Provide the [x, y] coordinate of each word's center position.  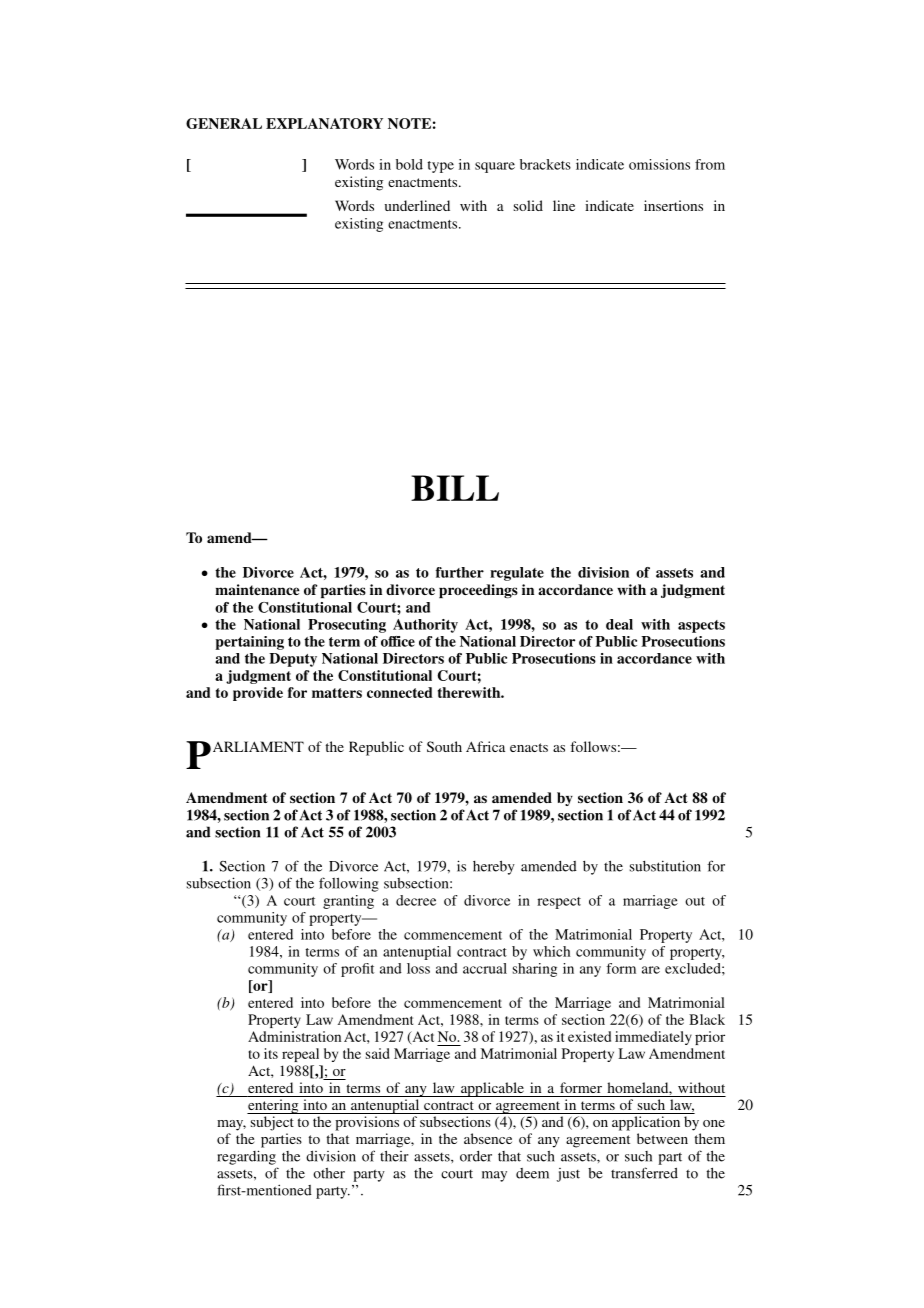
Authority [425, 626]
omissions [659, 164]
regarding [246, 1157]
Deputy [293, 660]
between [662, 1138]
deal [619, 624]
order [476, 1156]
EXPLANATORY [324, 123]
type [440, 167]
